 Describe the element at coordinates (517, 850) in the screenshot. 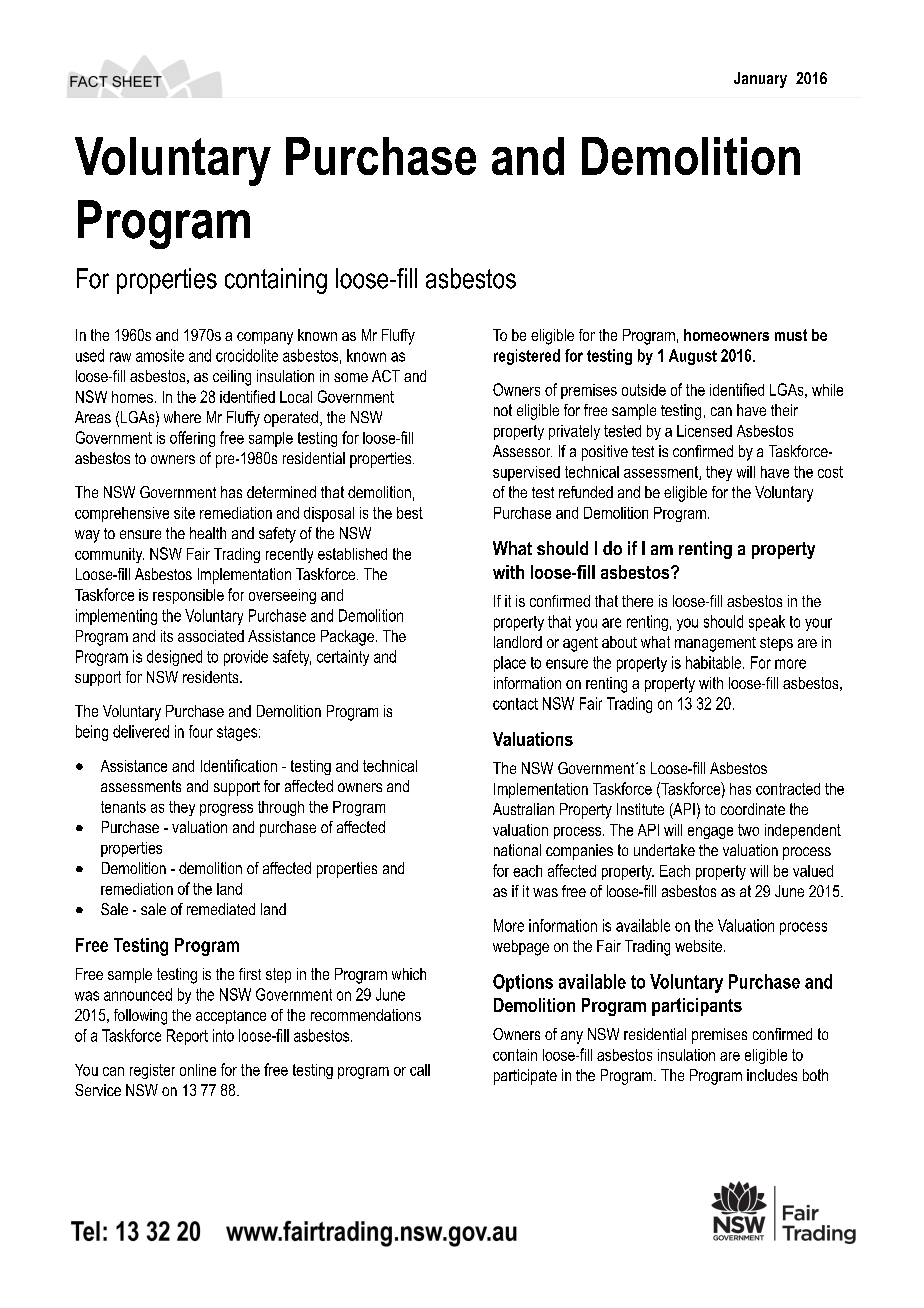

I see `national` at that location.
